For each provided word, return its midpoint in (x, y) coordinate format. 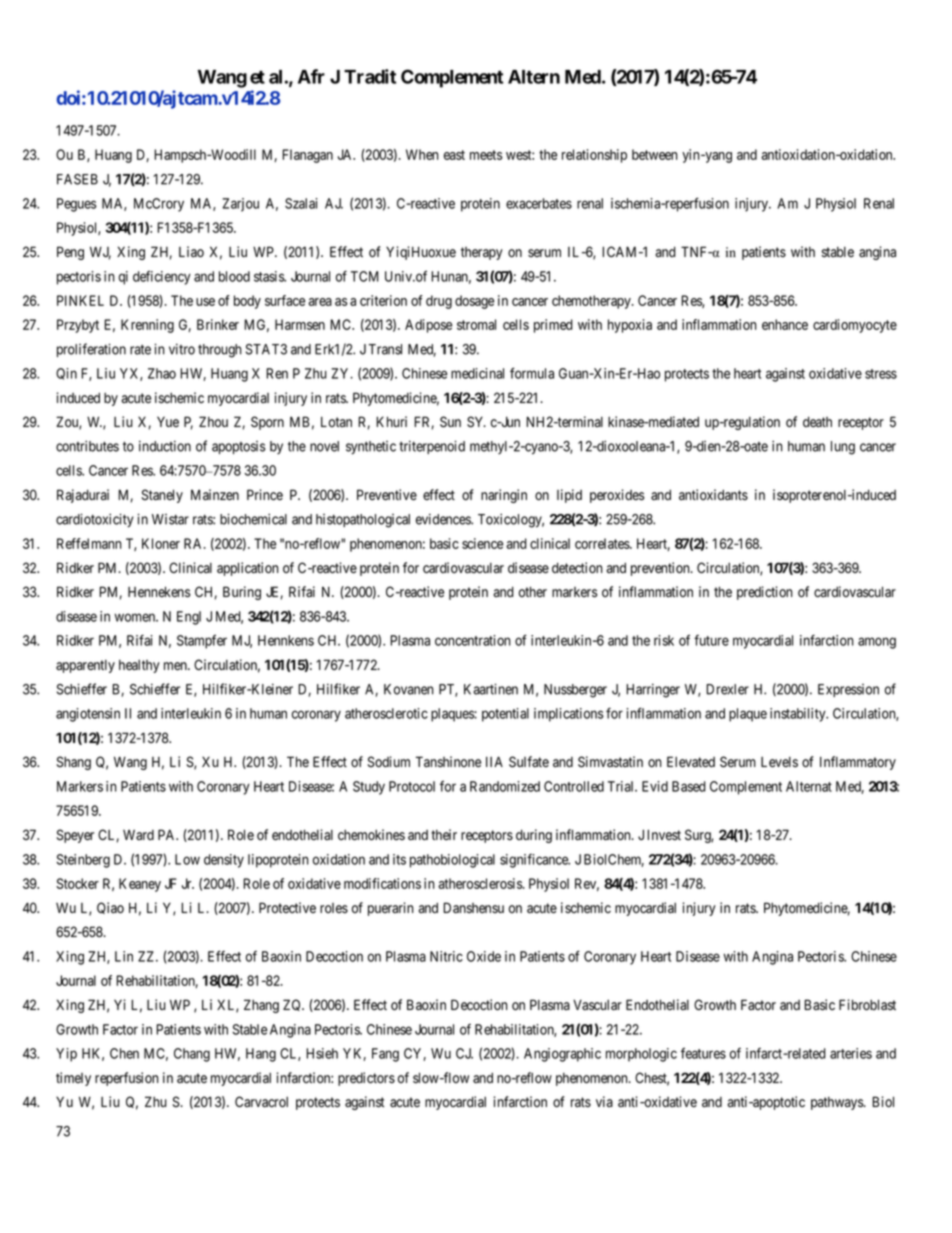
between (655, 154)
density (224, 861)
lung (843, 448)
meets (486, 155)
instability (799, 715)
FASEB (77, 179)
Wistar (170, 519)
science (482, 543)
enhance (785, 324)
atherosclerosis (481, 883)
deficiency (162, 277)
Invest (664, 835)
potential (505, 715)
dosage (474, 302)
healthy (139, 666)
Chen (124, 1053)
